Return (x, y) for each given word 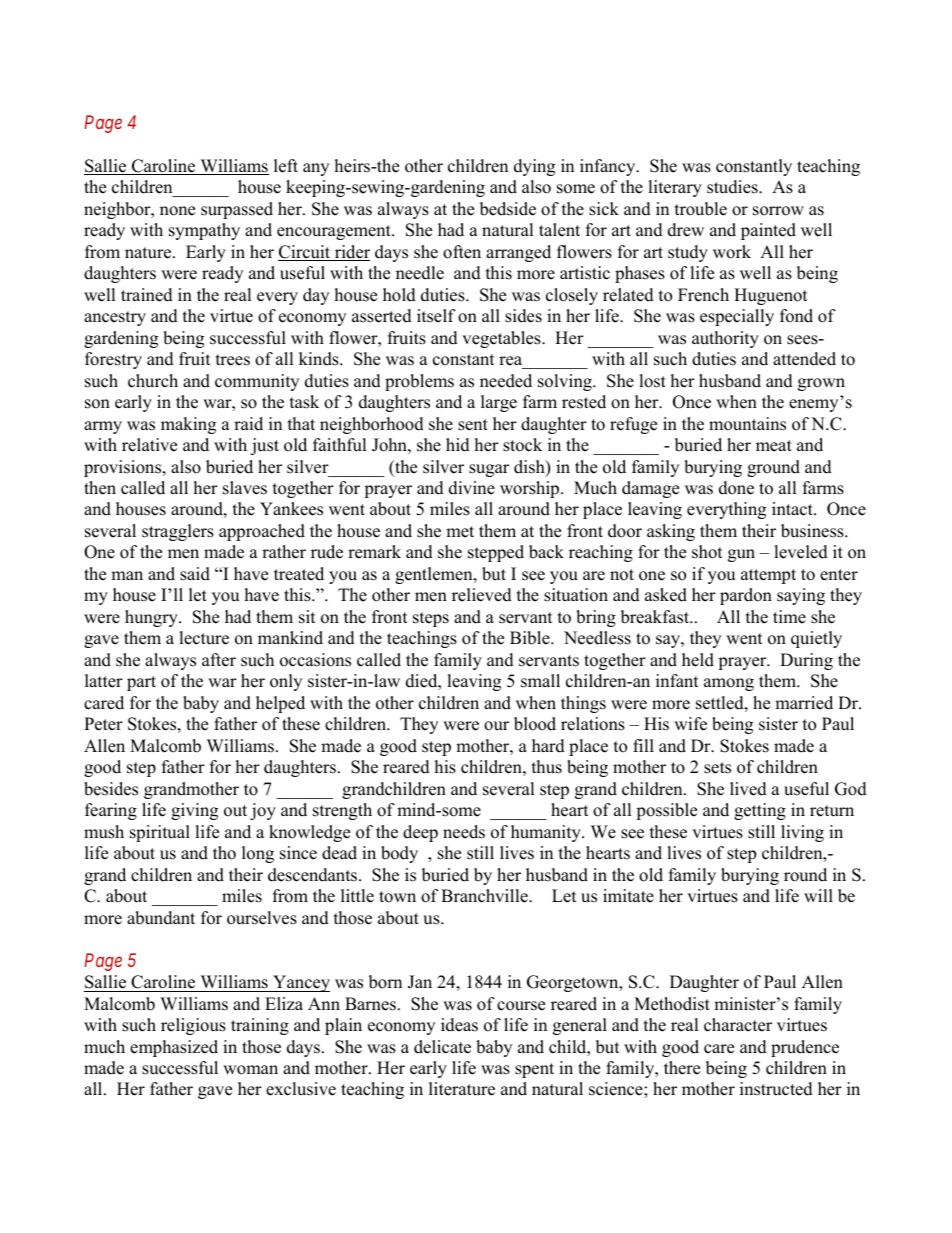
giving (194, 811)
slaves (245, 488)
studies (733, 187)
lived (748, 789)
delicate (442, 1047)
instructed (776, 1089)
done (736, 488)
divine (472, 488)
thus (547, 767)
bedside (508, 209)
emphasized (174, 1048)
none (177, 211)
